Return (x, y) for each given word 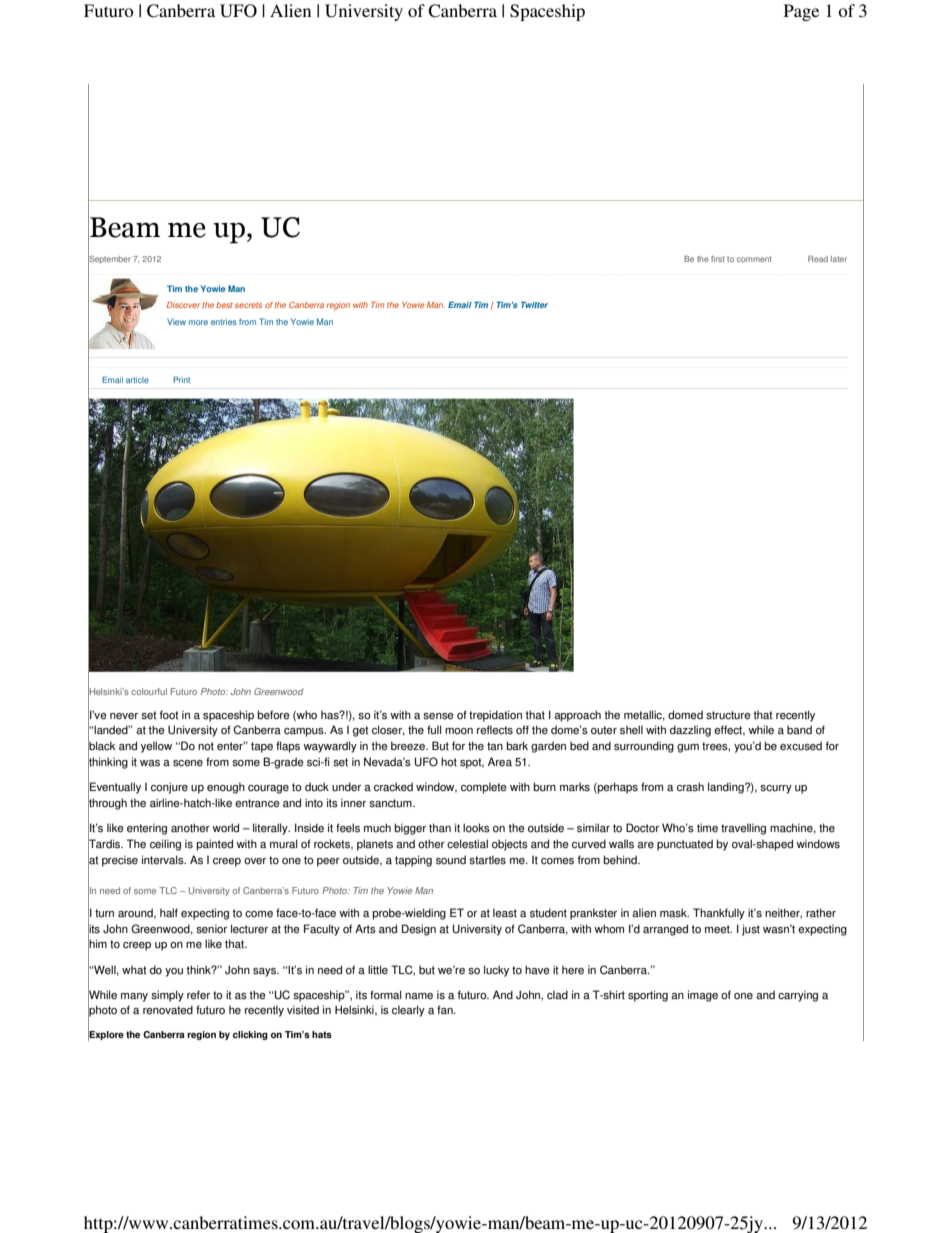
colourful (149, 691)
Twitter (534, 304)
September (109, 259)
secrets (248, 305)
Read (818, 259)
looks (476, 828)
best (224, 305)
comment (754, 259)
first (717, 259)
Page (801, 12)
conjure (169, 788)
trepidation (495, 716)
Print (181, 379)
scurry (776, 789)
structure (728, 715)
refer (198, 995)
